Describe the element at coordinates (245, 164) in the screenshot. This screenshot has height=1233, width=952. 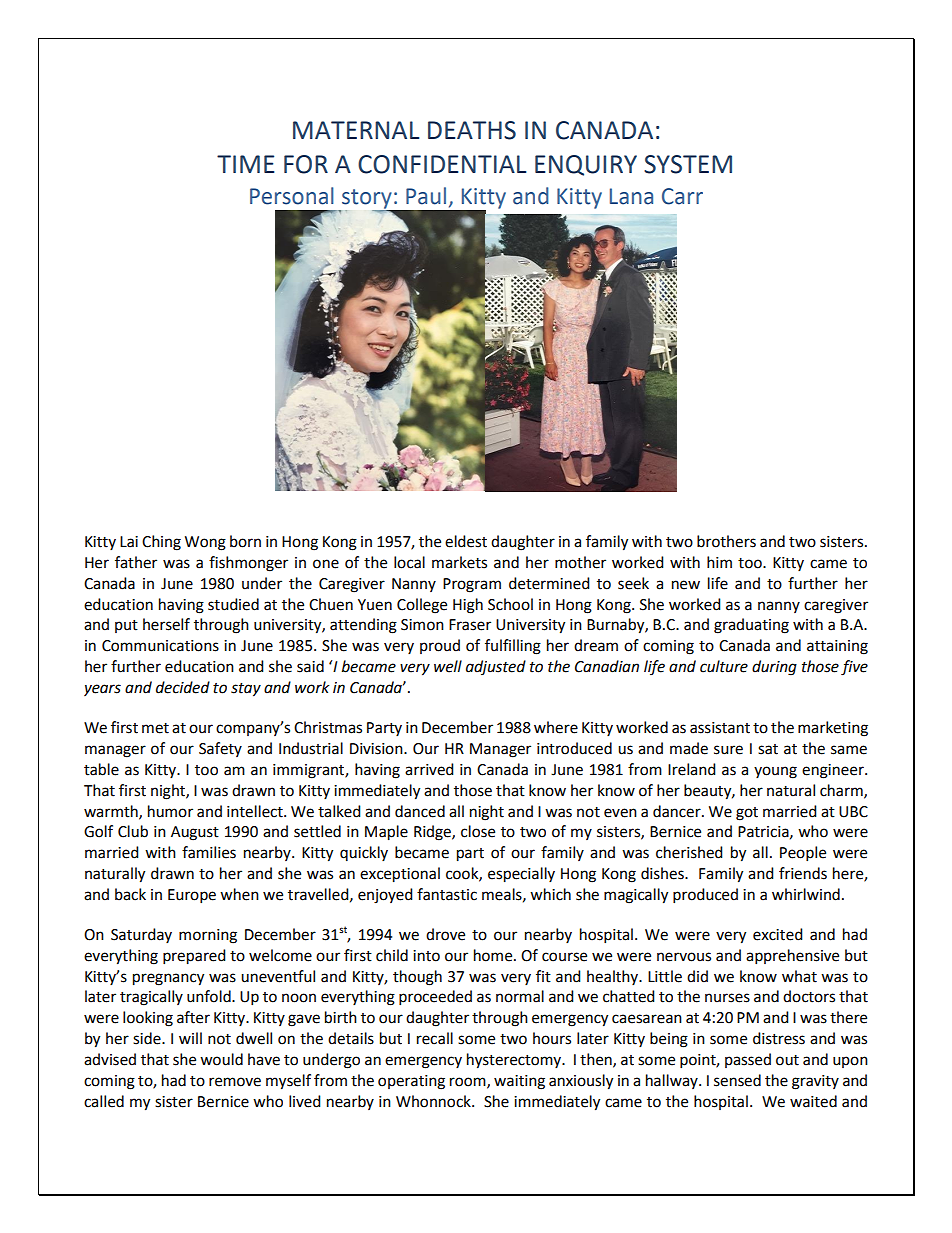
I see `TIME` at that location.
